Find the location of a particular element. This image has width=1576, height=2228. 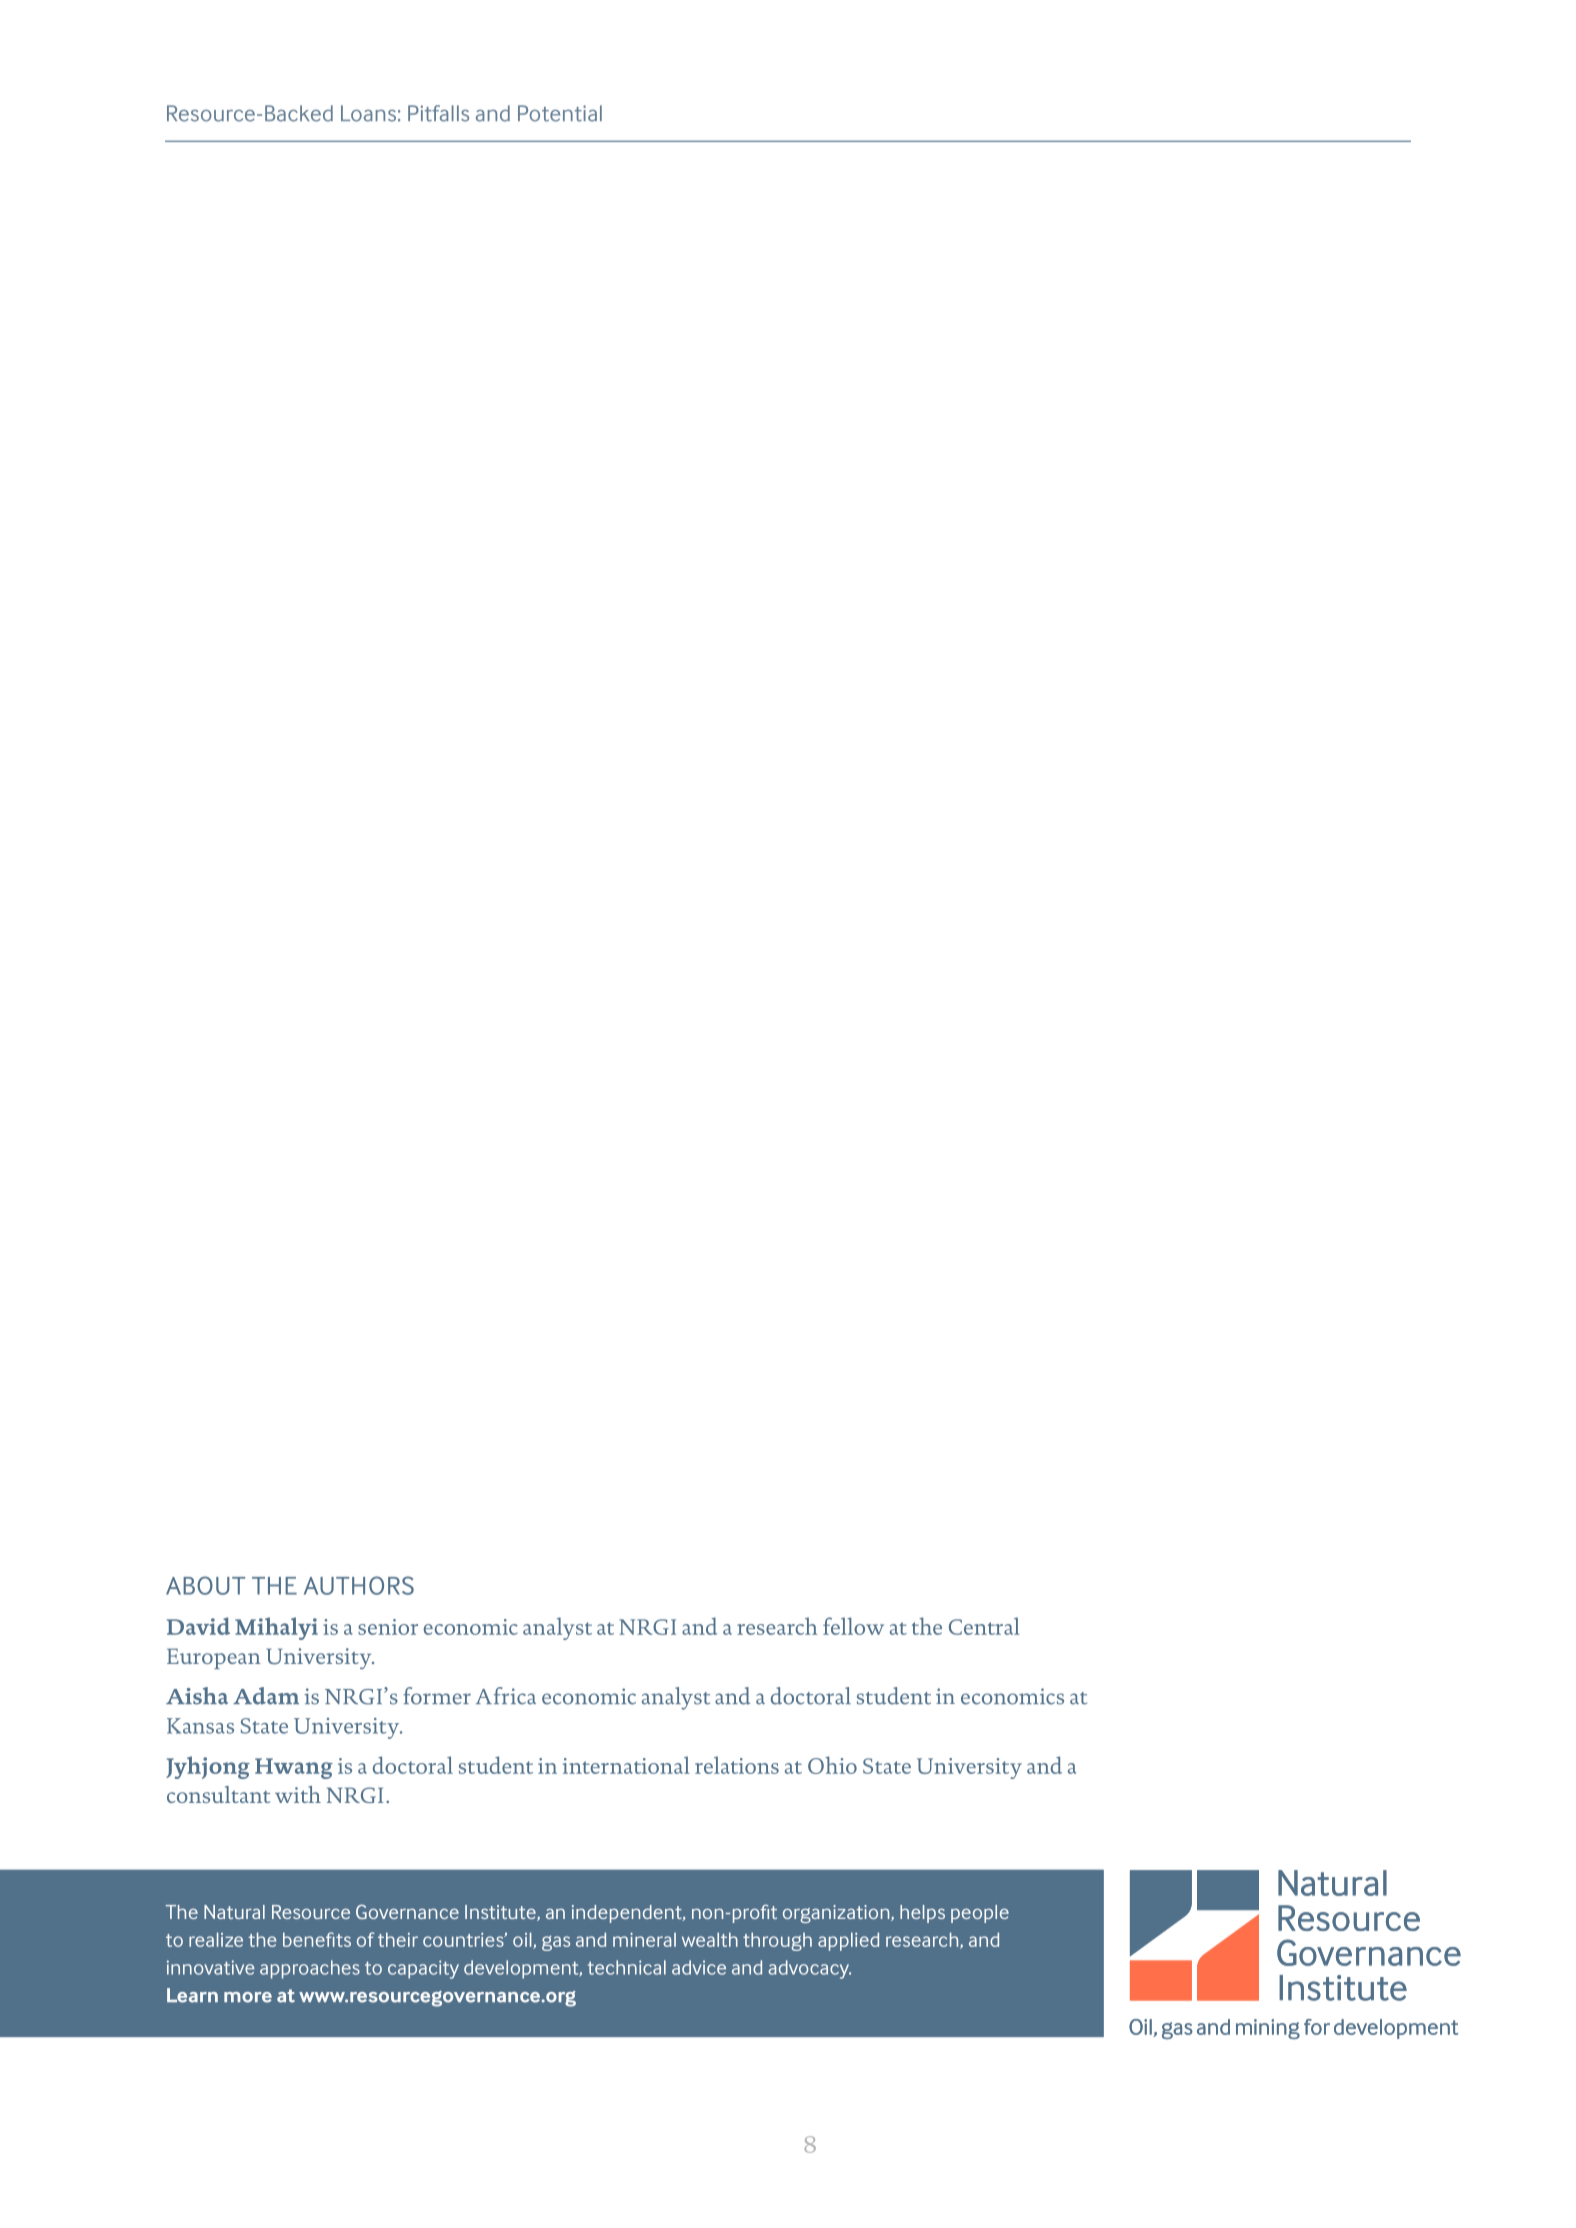

Pitfalls is located at coordinates (438, 113).
